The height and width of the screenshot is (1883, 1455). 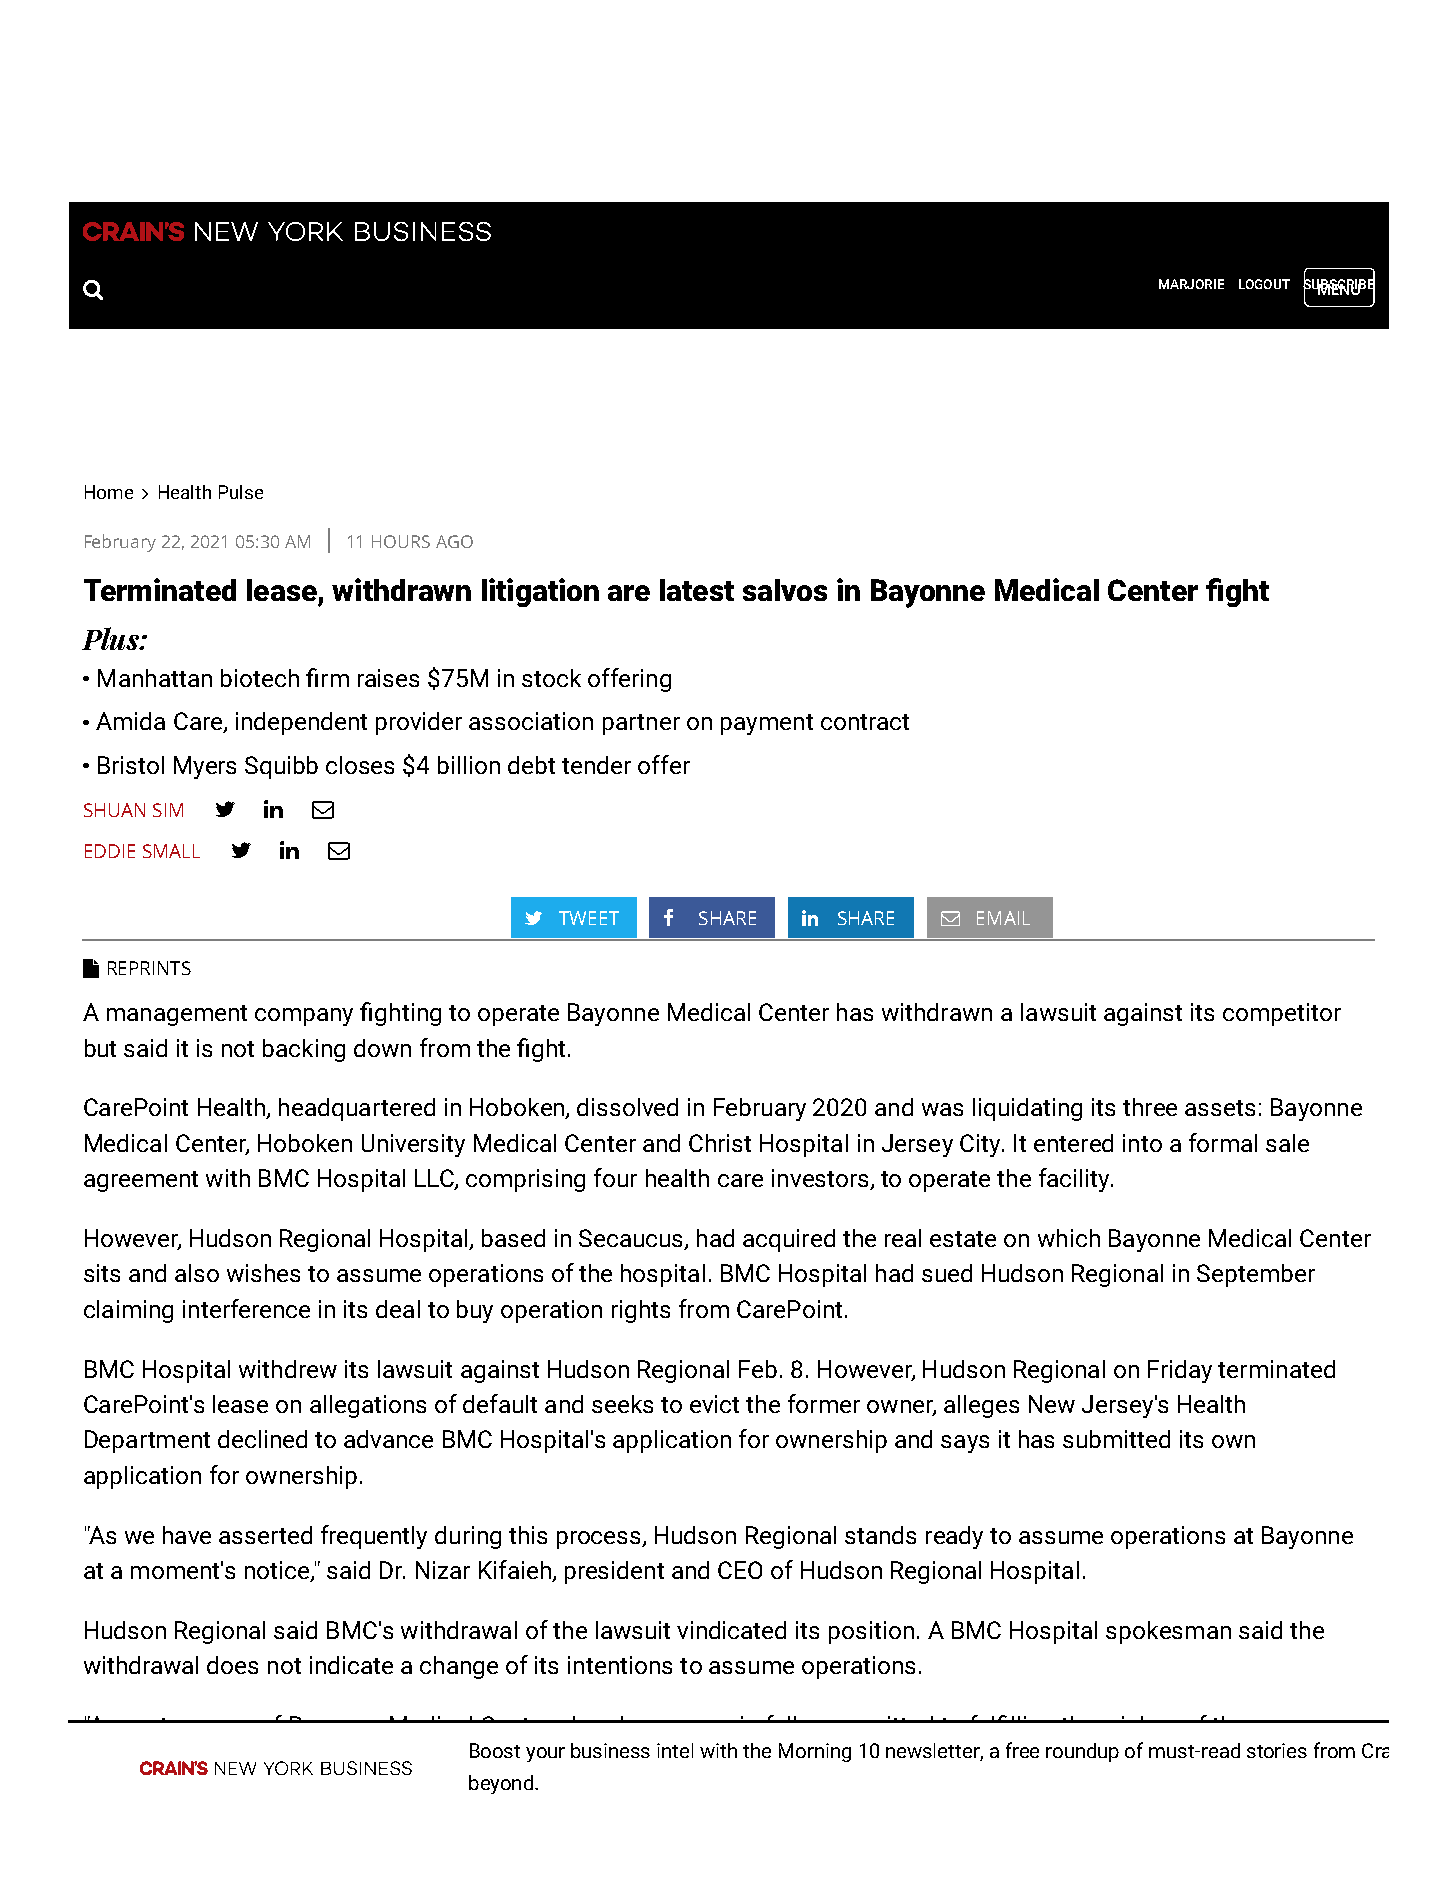 What do you see at coordinates (675, 1750) in the screenshot?
I see `intel` at bounding box center [675, 1750].
